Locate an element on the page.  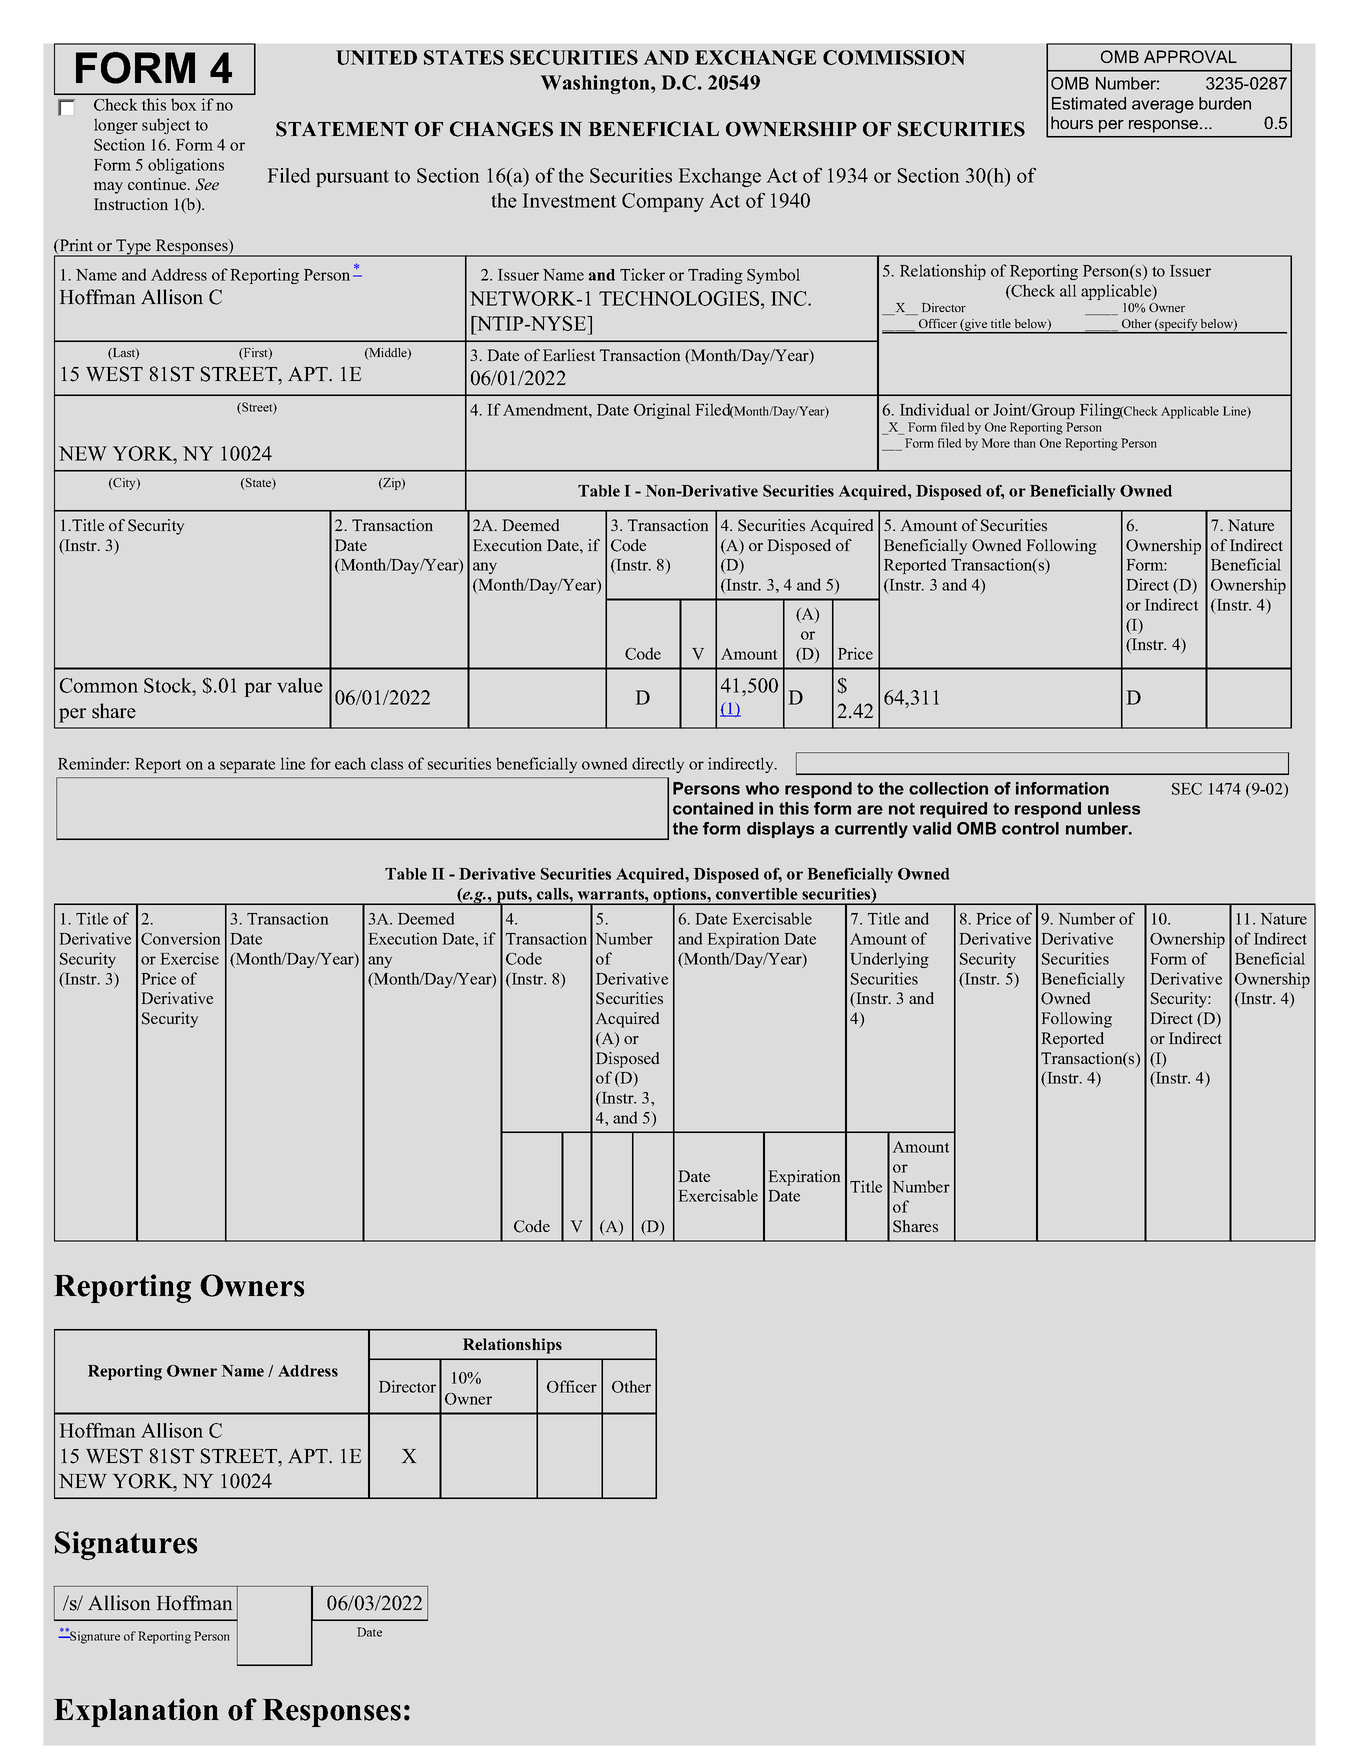
Underlying is located at coordinates (889, 960).
